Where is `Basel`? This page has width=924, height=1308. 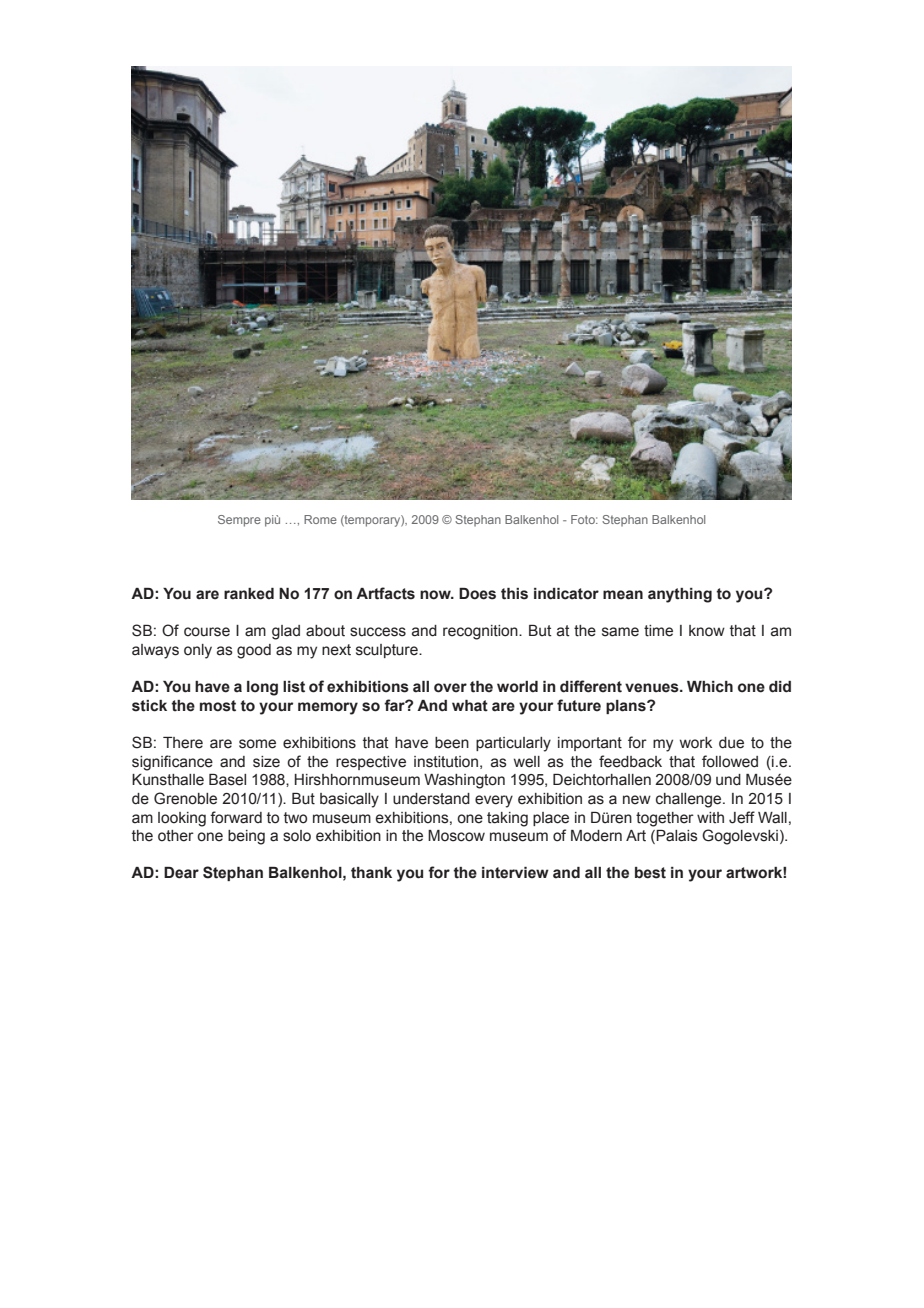
Basel is located at coordinates (227, 780).
